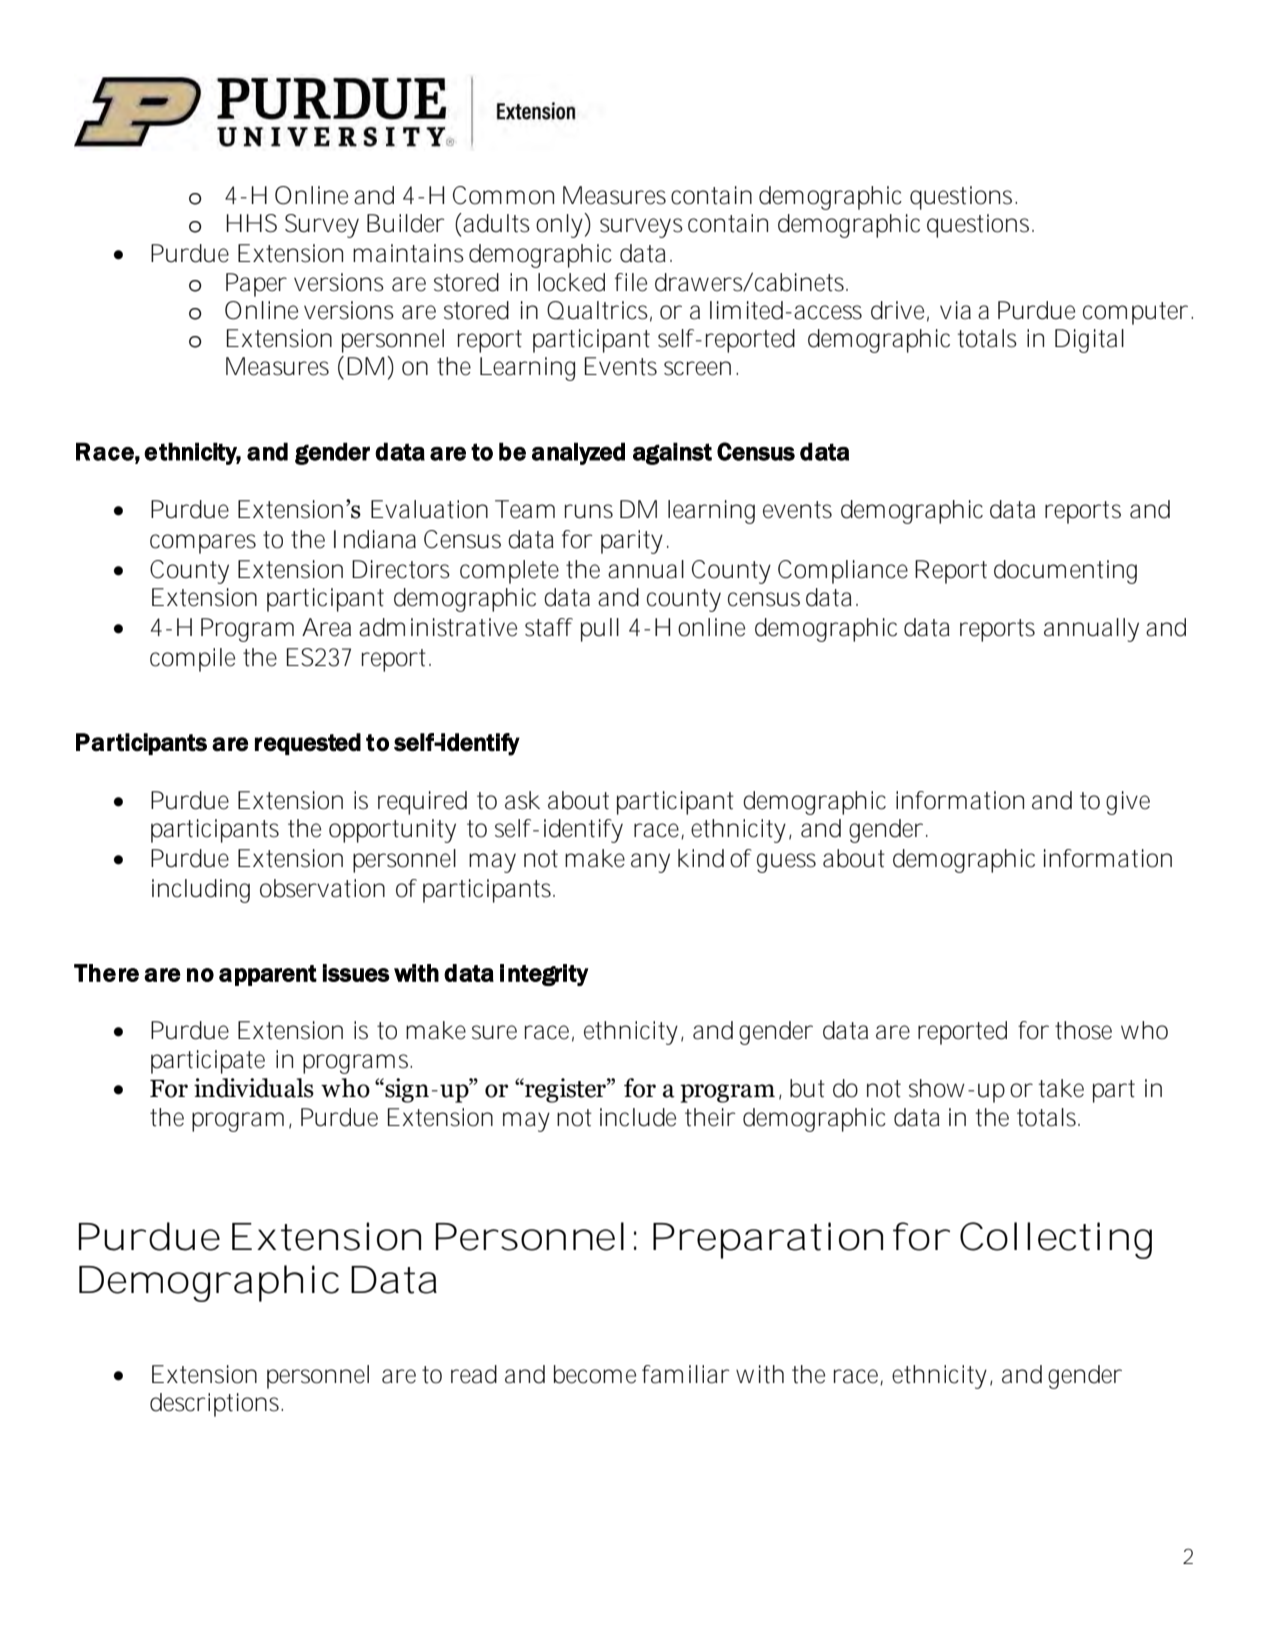  Describe the element at coordinates (308, 744) in the screenshot. I see `requested` at that location.
